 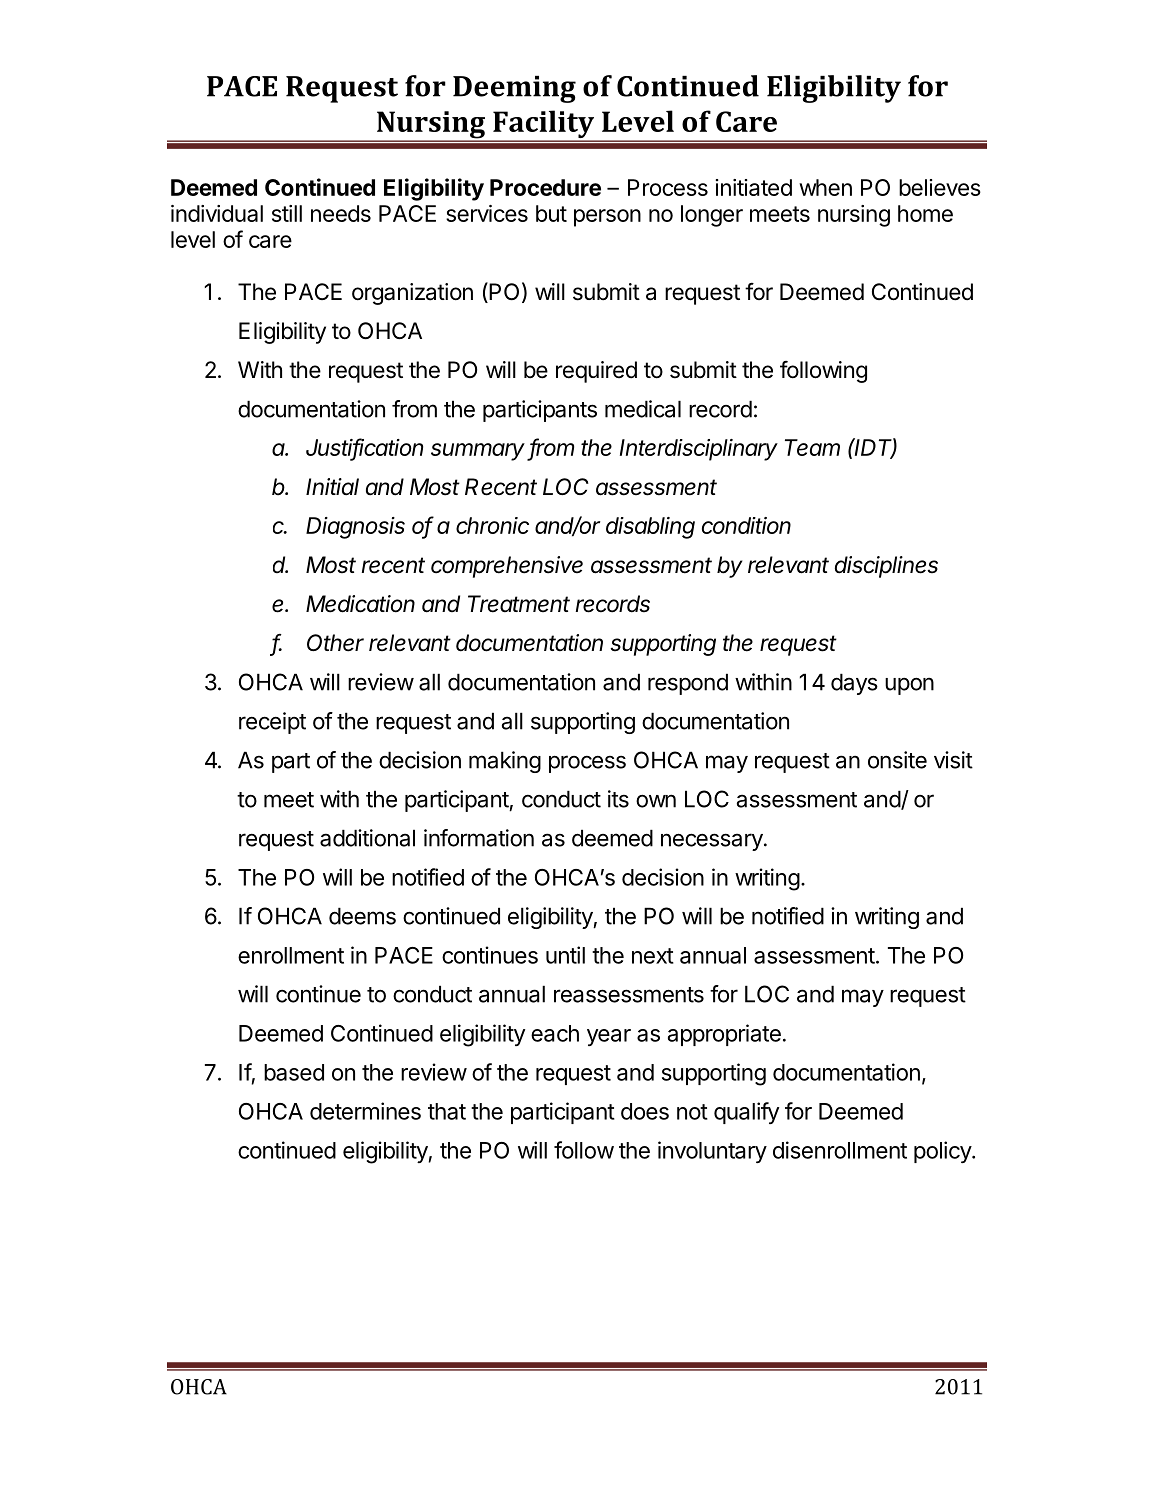 I want to click on still, so click(x=287, y=213).
